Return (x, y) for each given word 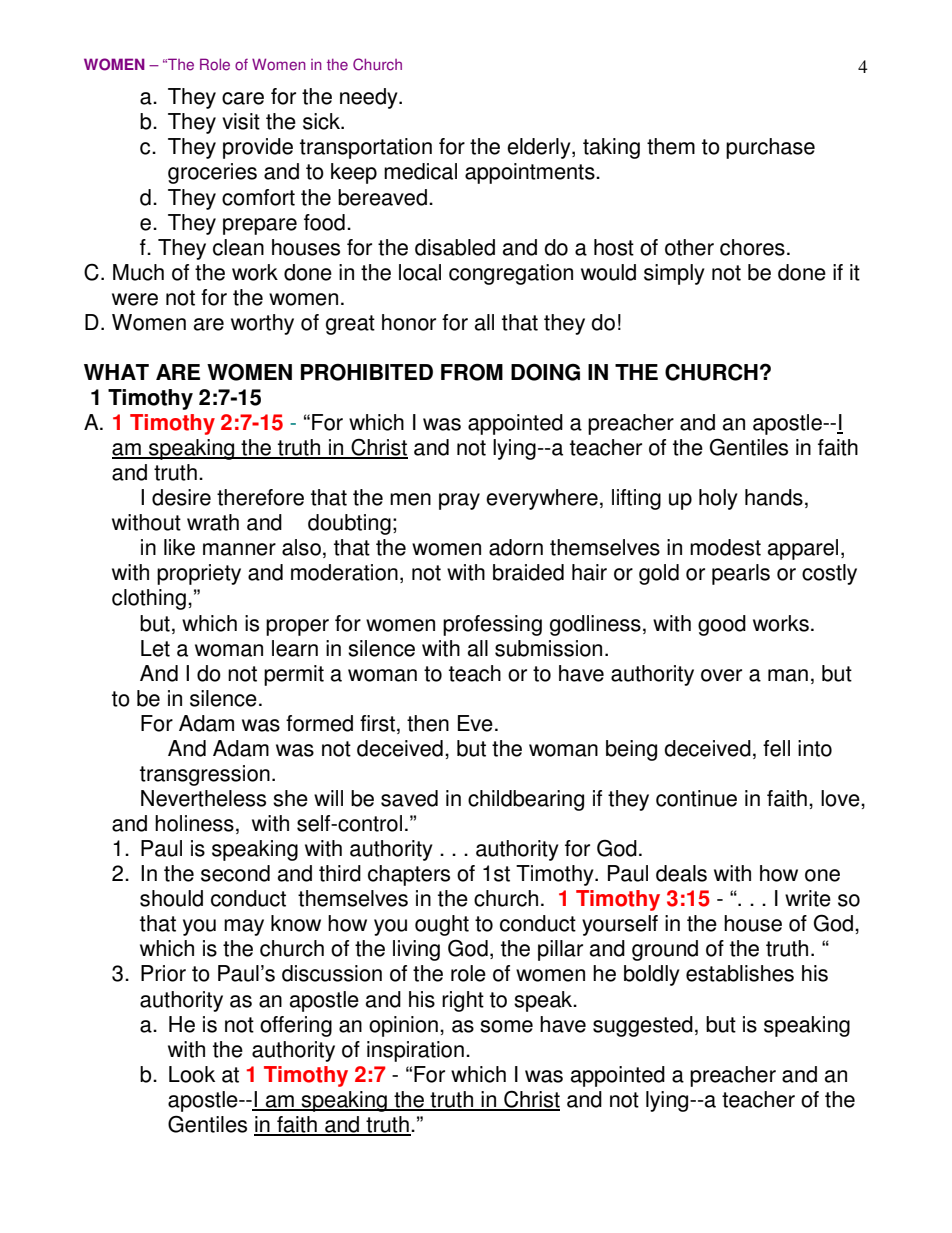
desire (181, 497)
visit (241, 121)
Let (155, 648)
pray (459, 501)
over (721, 675)
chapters (409, 875)
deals (681, 873)
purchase (770, 148)
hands (774, 497)
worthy (262, 324)
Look (192, 1074)
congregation (511, 274)
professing (492, 625)
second (235, 873)
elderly (540, 148)
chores (752, 247)
